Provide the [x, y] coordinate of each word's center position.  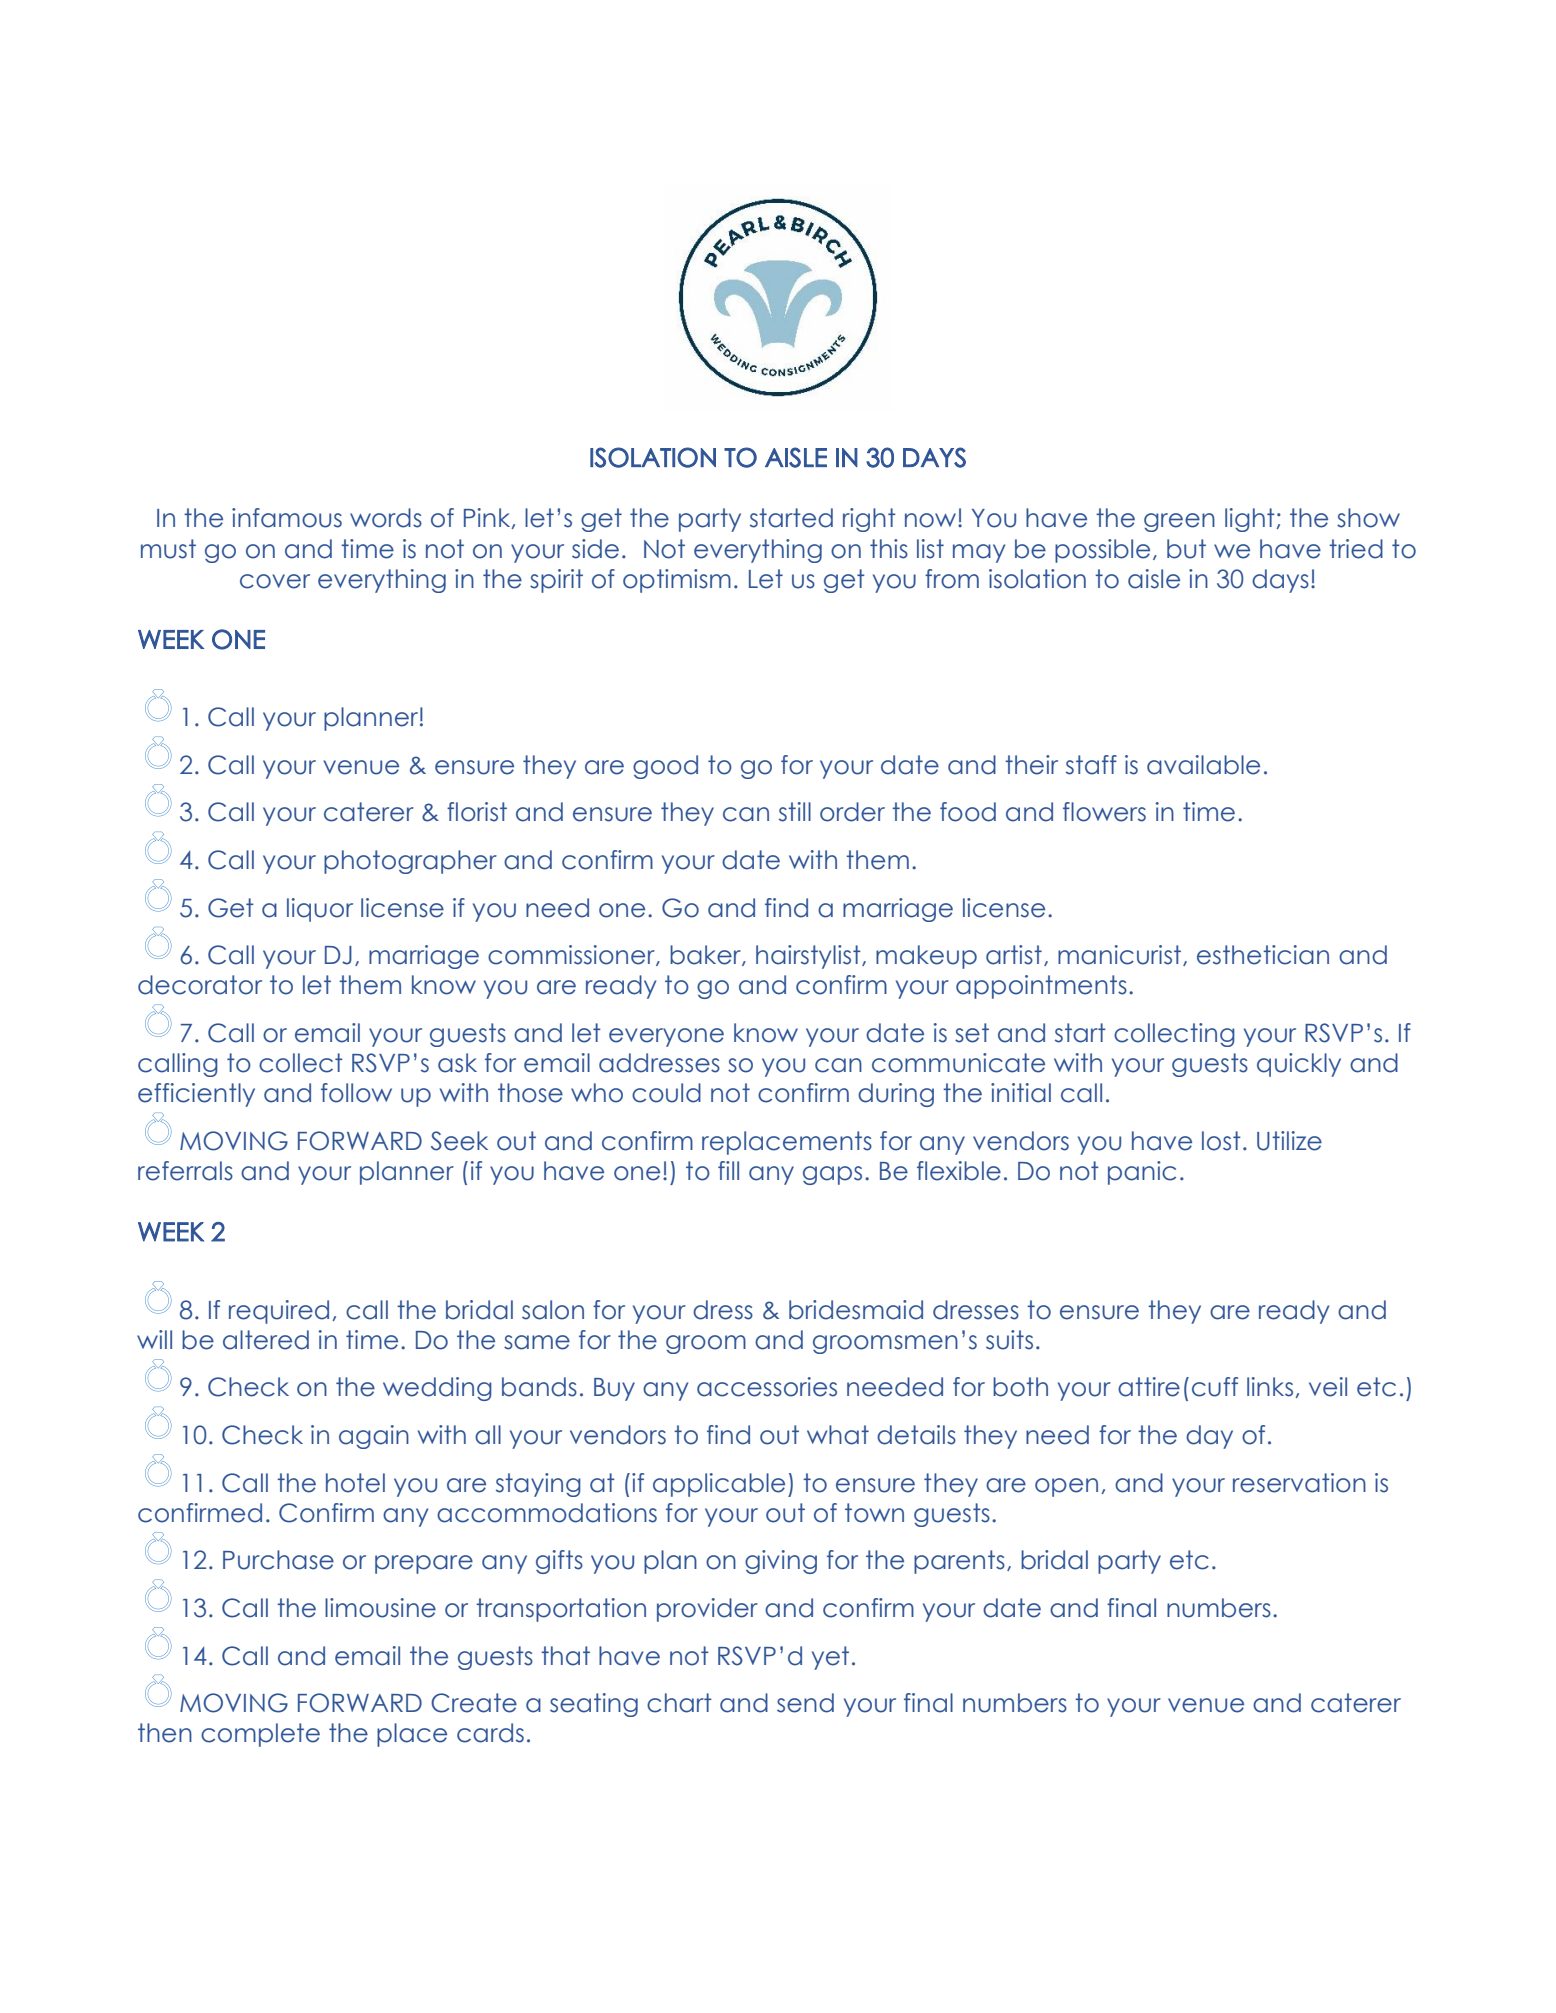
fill [728, 1170]
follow [356, 1093]
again [374, 1437]
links [1271, 1387]
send [805, 1703]
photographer [410, 862]
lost [1221, 1141]
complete [260, 1735]
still [795, 812]
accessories [767, 1387]
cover [275, 581]
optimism [677, 581]
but [1186, 549]
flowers [1104, 812]
